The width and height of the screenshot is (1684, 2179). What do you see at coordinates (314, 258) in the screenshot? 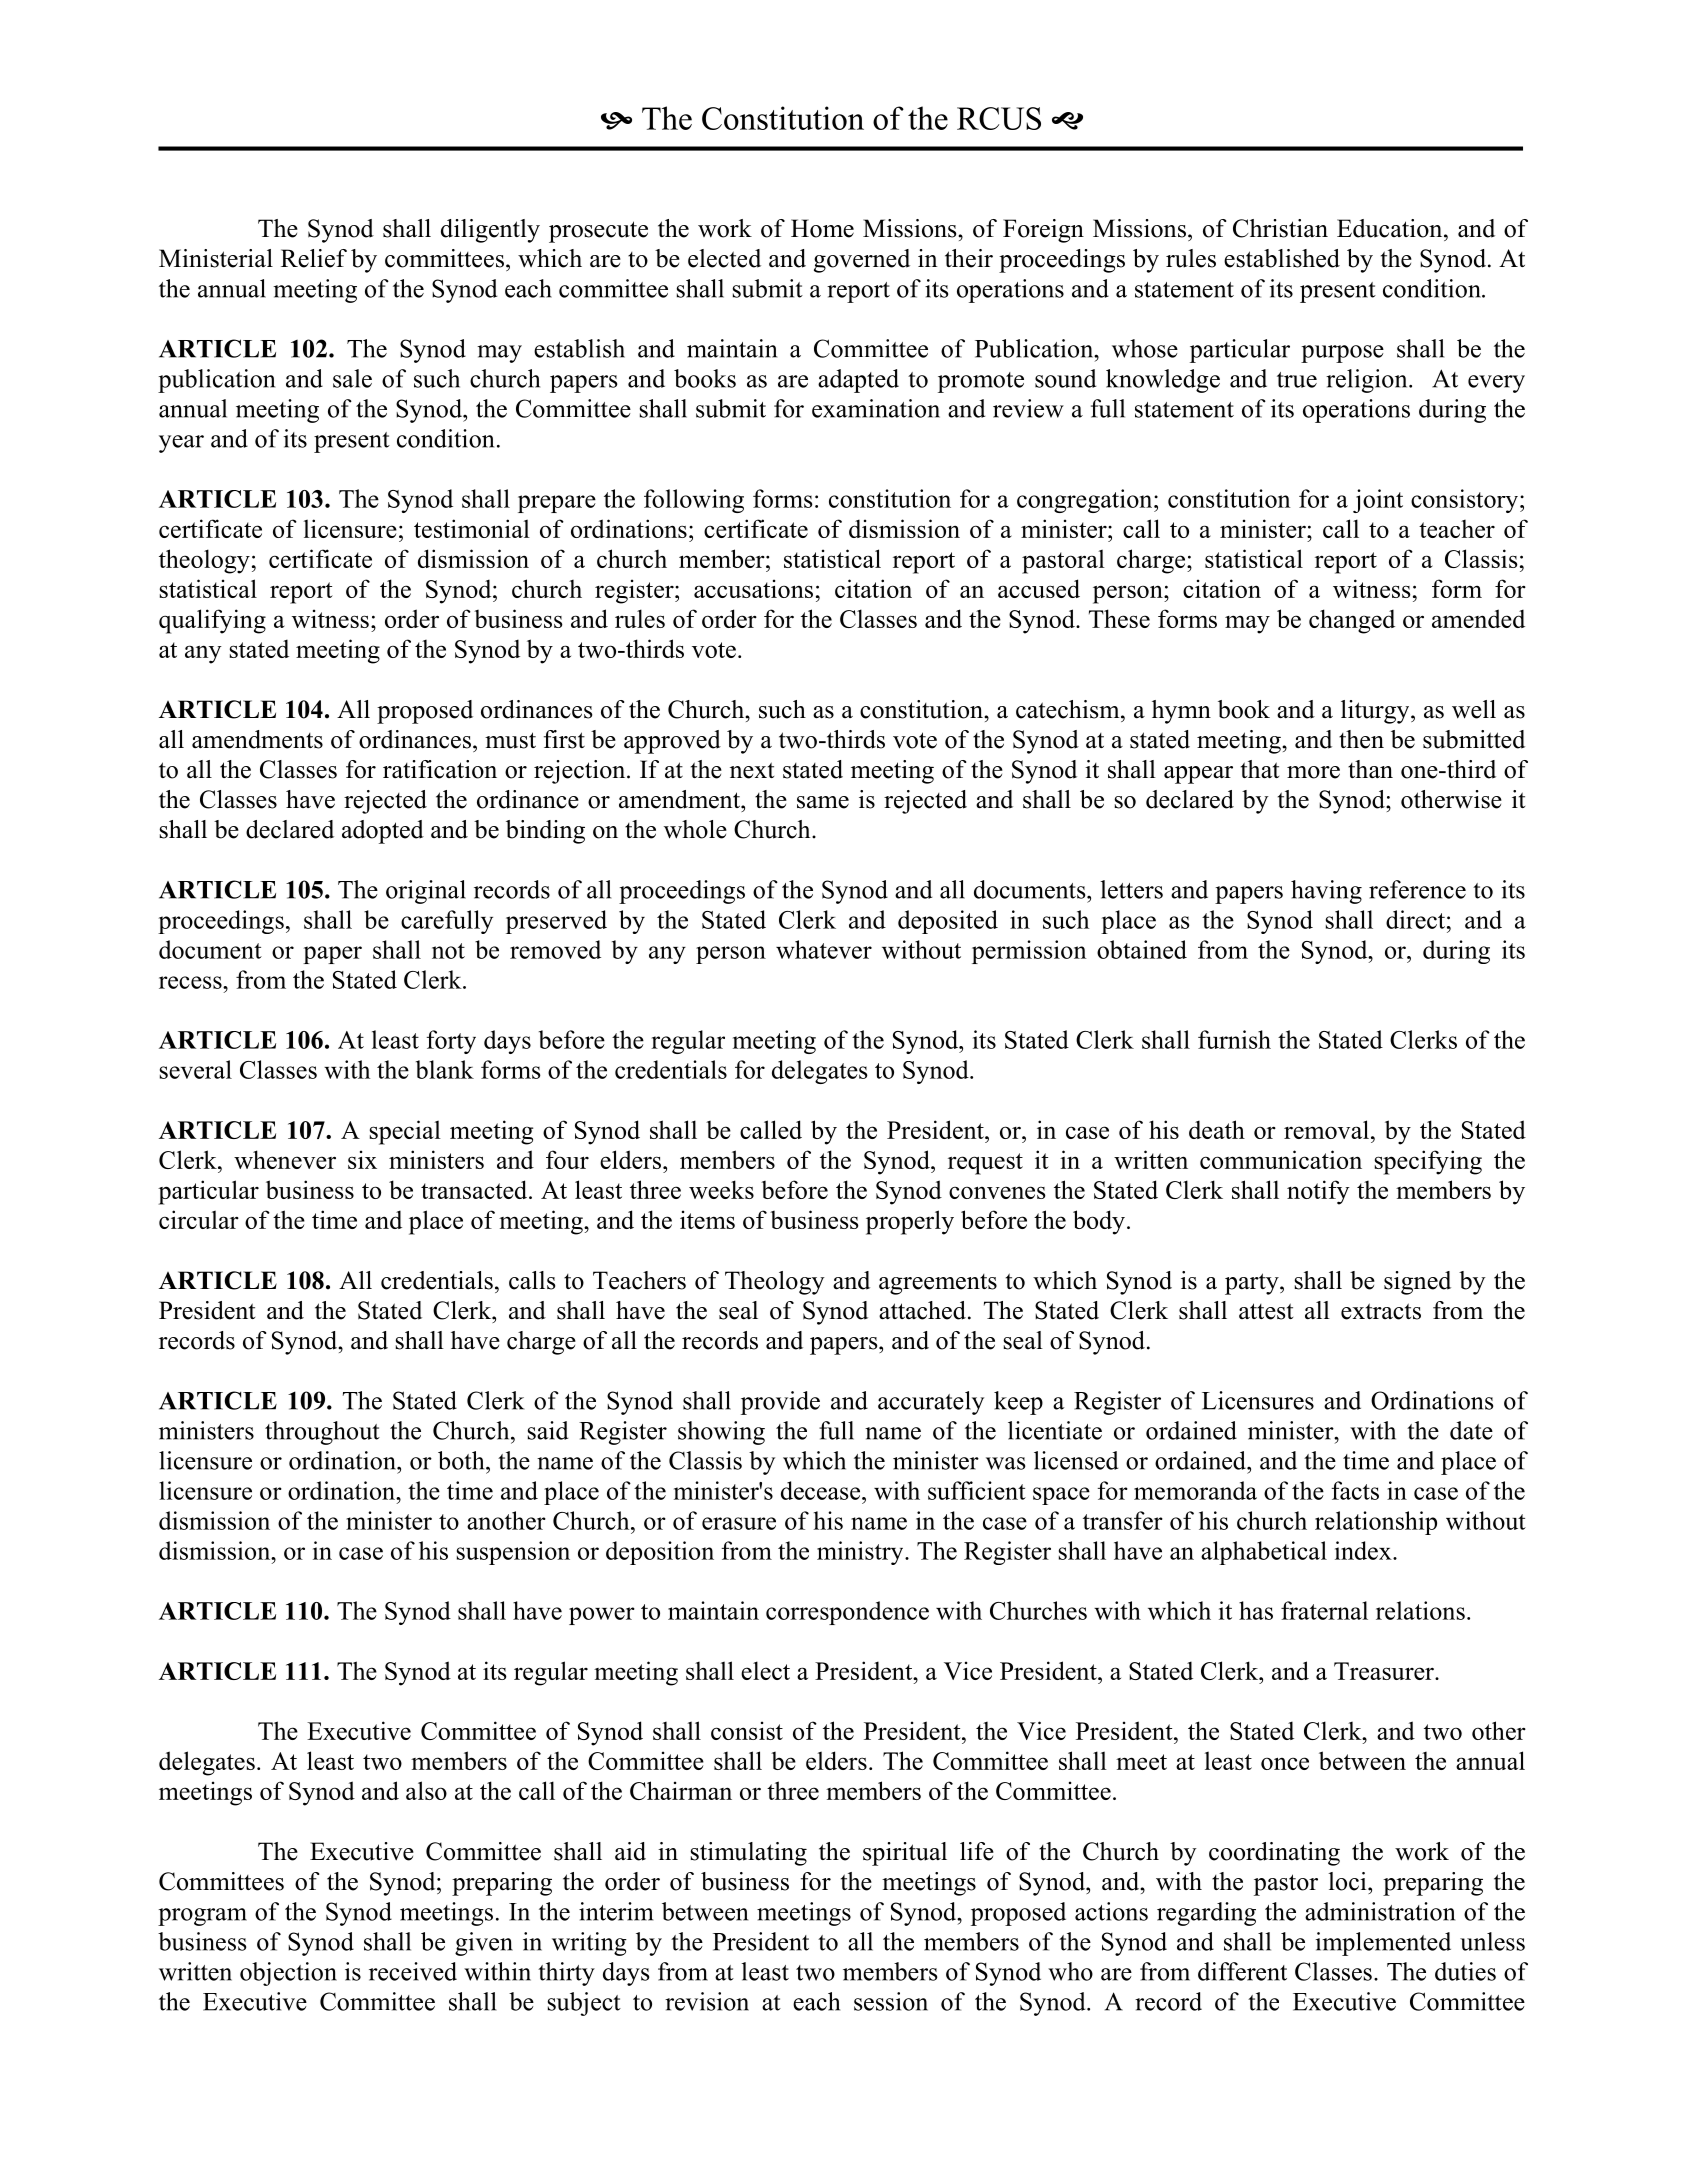
I see `Relief` at bounding box center [314, 258].
